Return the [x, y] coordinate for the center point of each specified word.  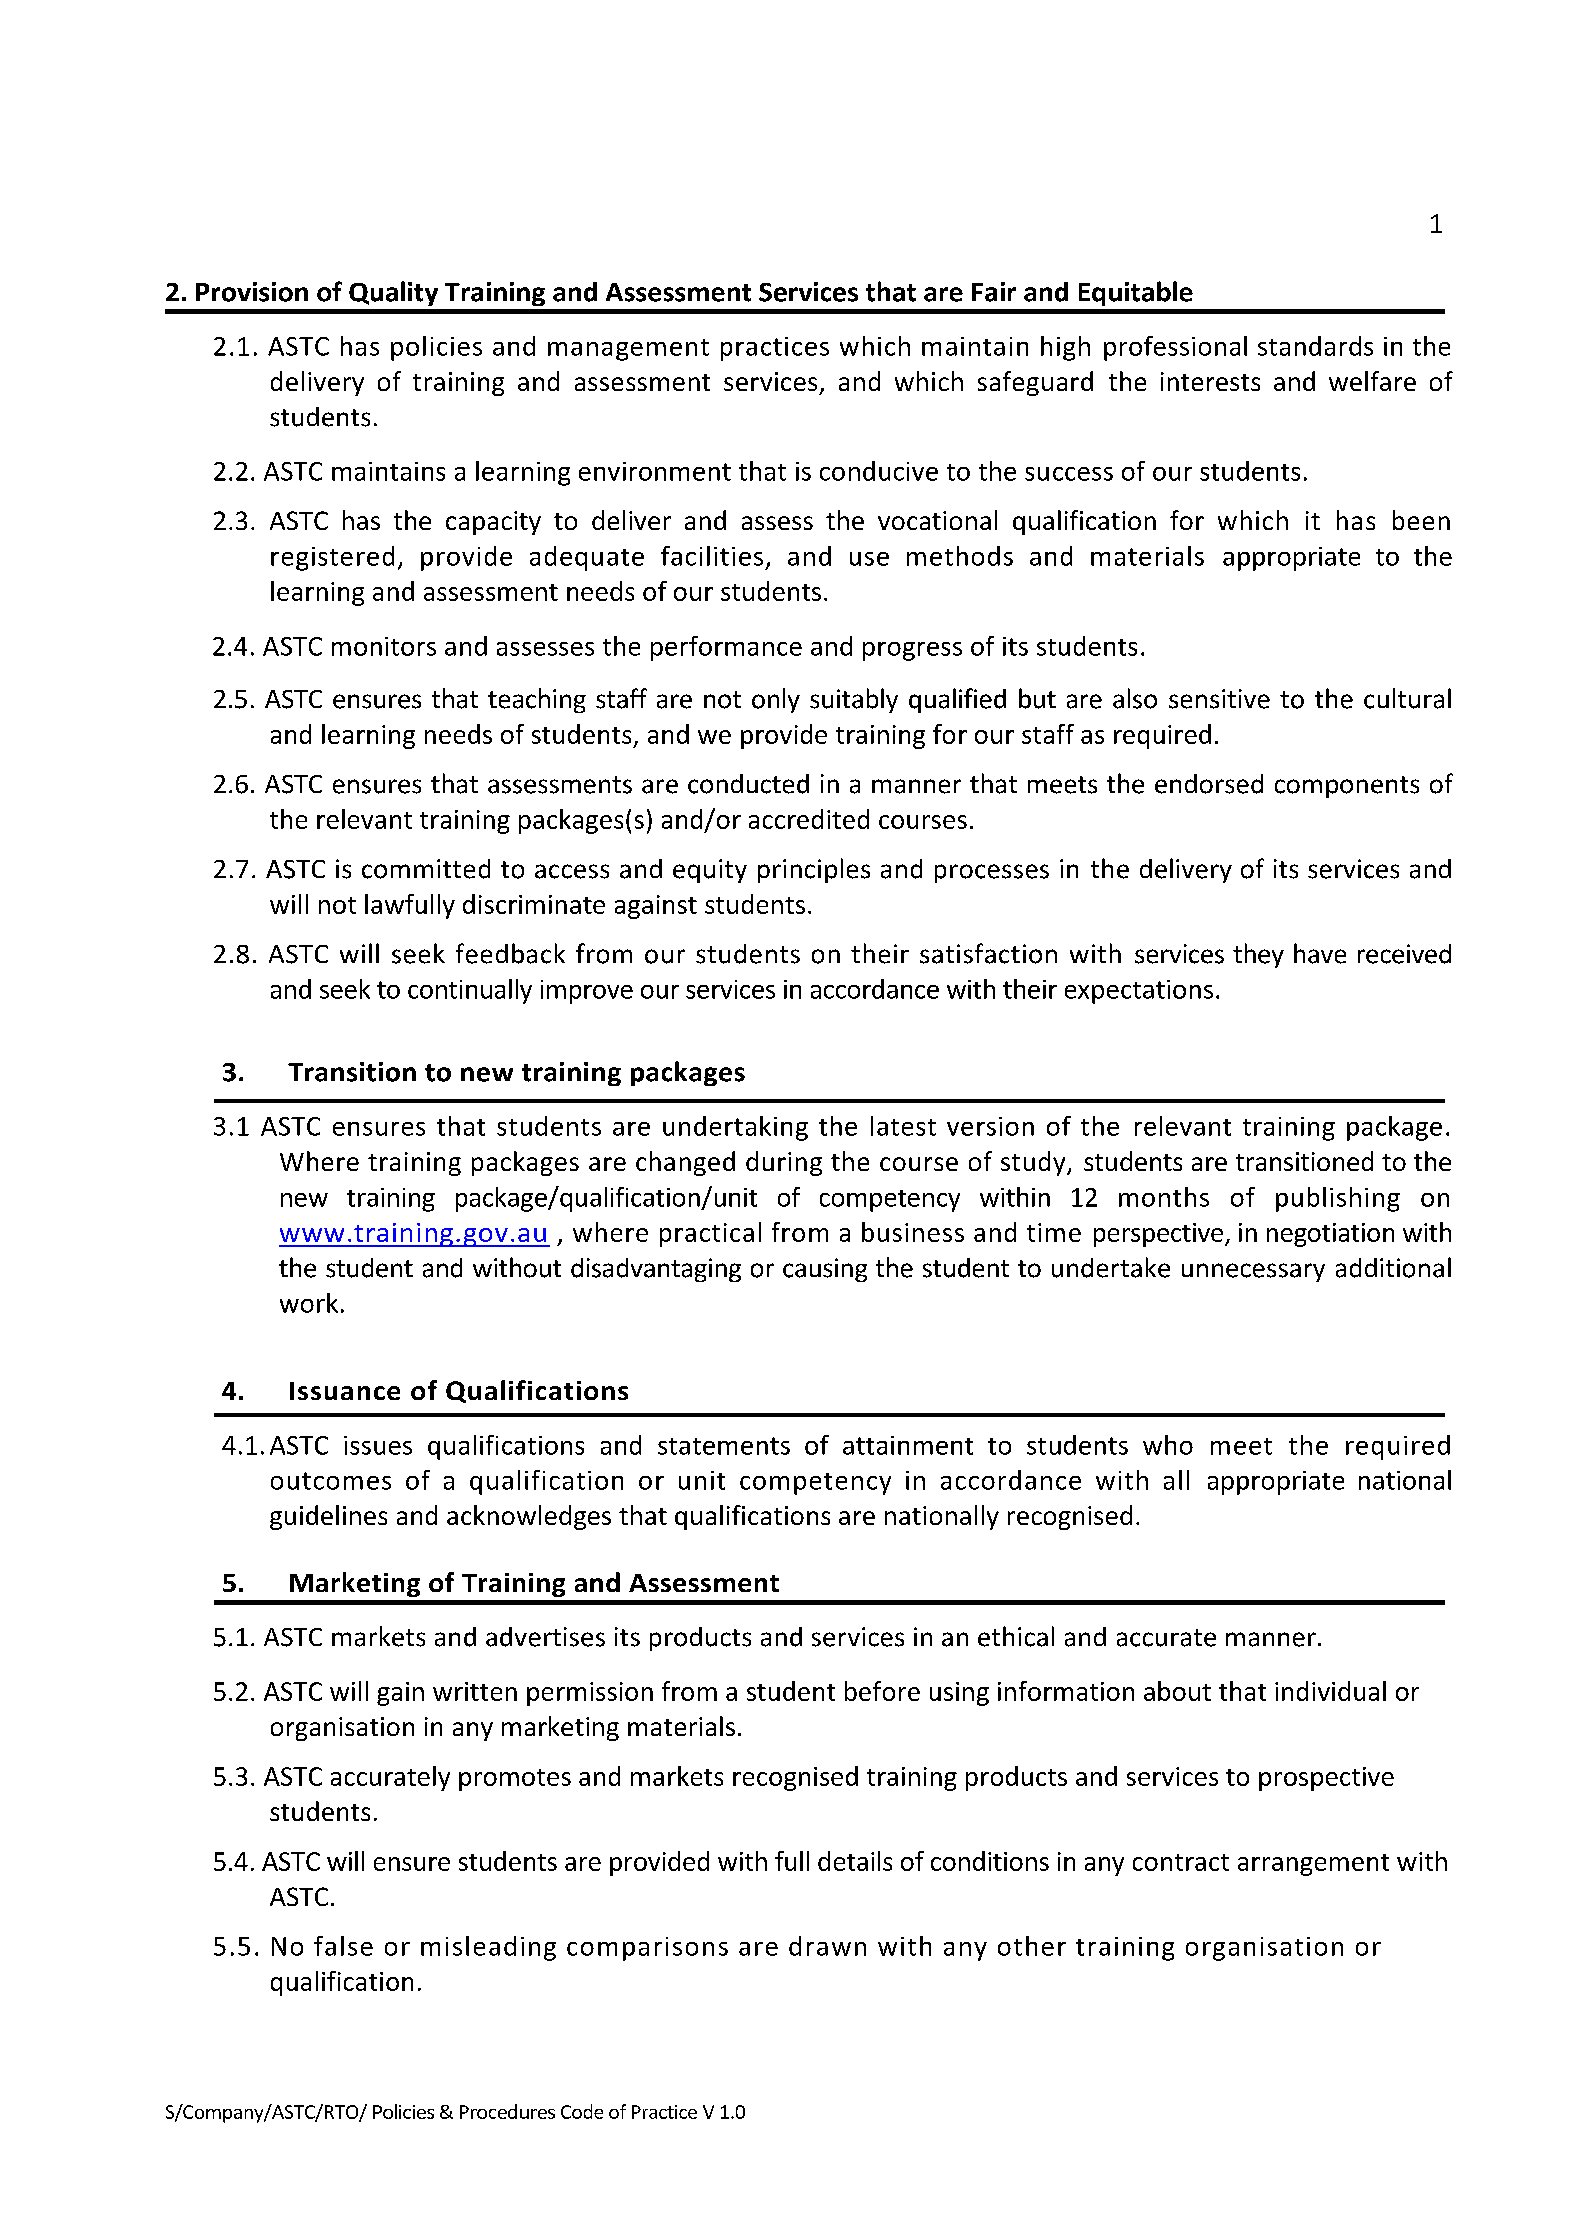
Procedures [507, 2111]
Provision [252, 292]
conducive [879, 471]
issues [378, 1445]
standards [1315, 346]
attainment [908, 1445]
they [1258, 955]
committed [426, 869]
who [1168, 1445]
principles [814, 870]
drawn [827, 1946]
